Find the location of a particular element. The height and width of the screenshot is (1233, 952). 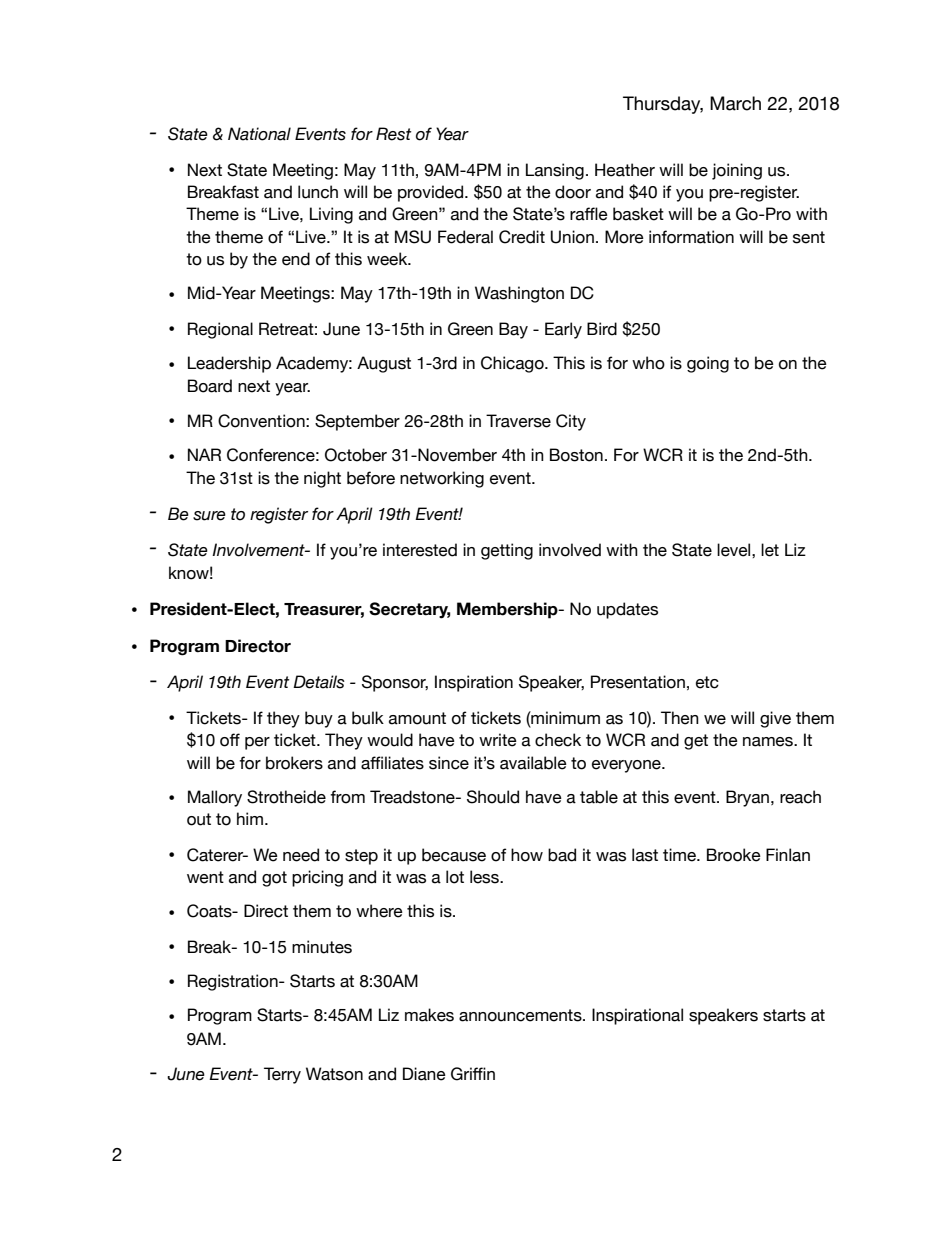

NAR is located at coordinates (204, 454).
